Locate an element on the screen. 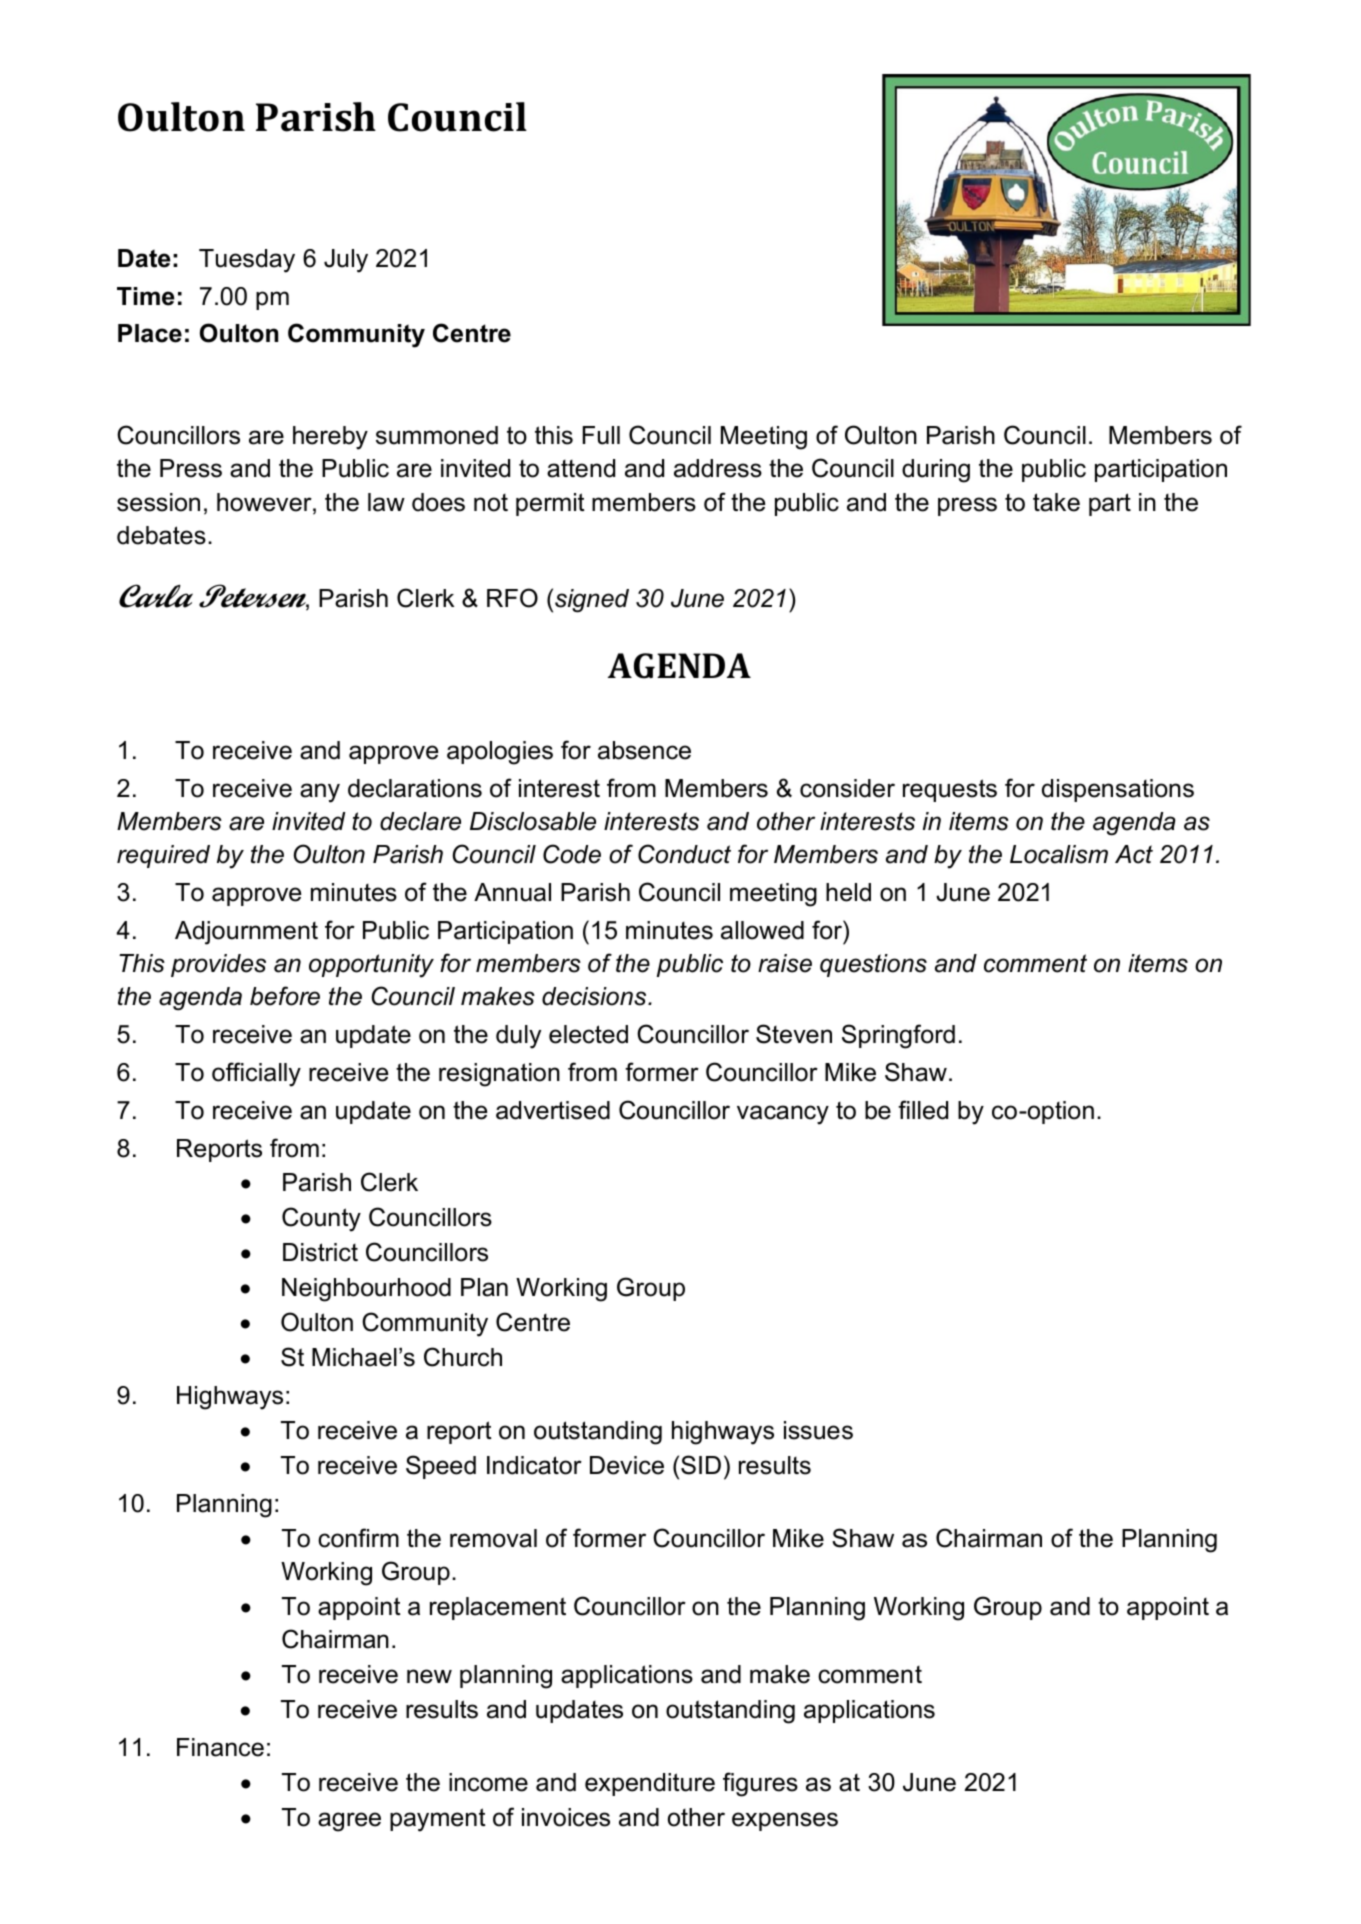 The image size is (1361, 1924). issues is located at coordinates (818, 1430).
